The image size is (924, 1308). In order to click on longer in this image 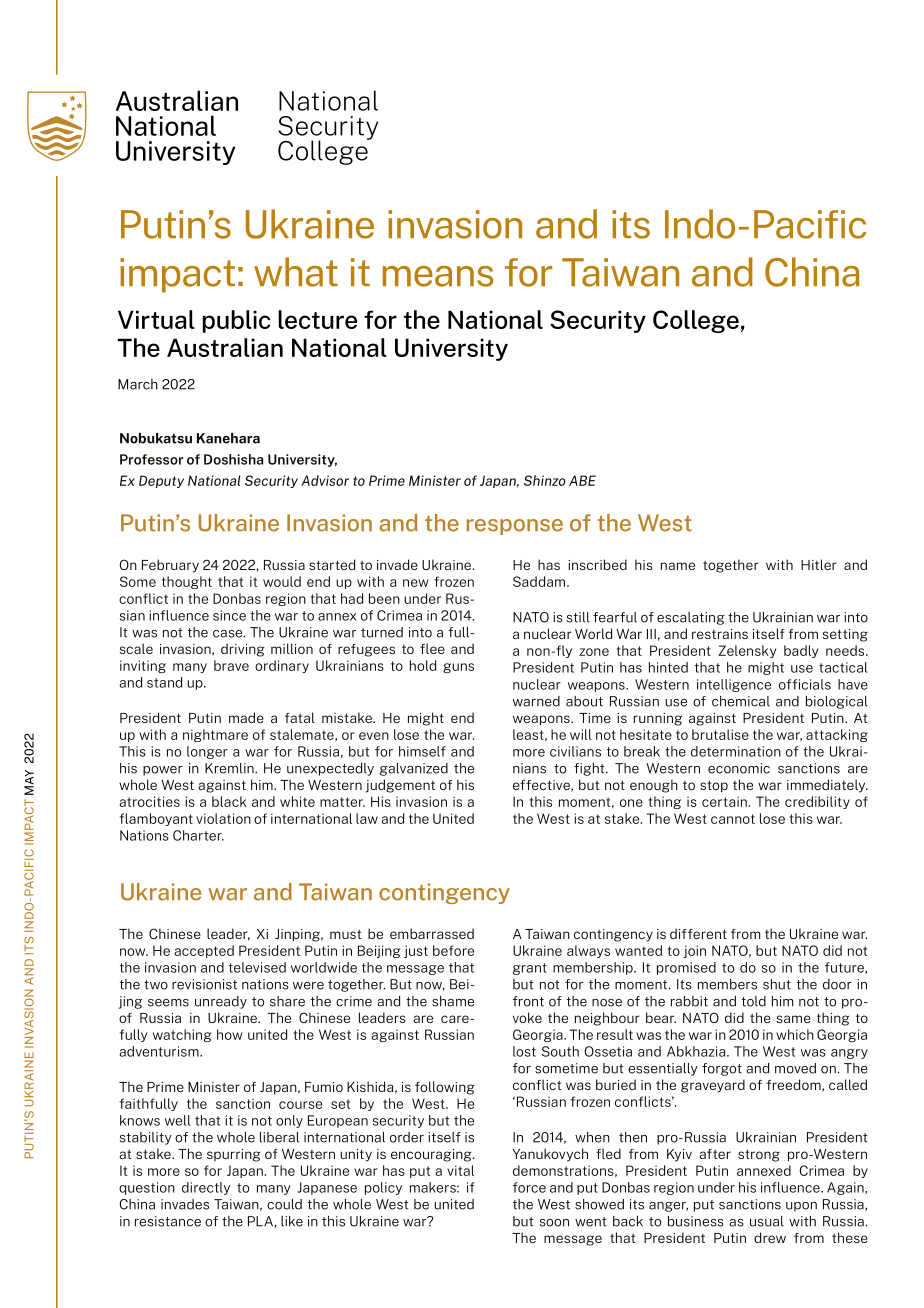, I will do `click(207, 752)`.
